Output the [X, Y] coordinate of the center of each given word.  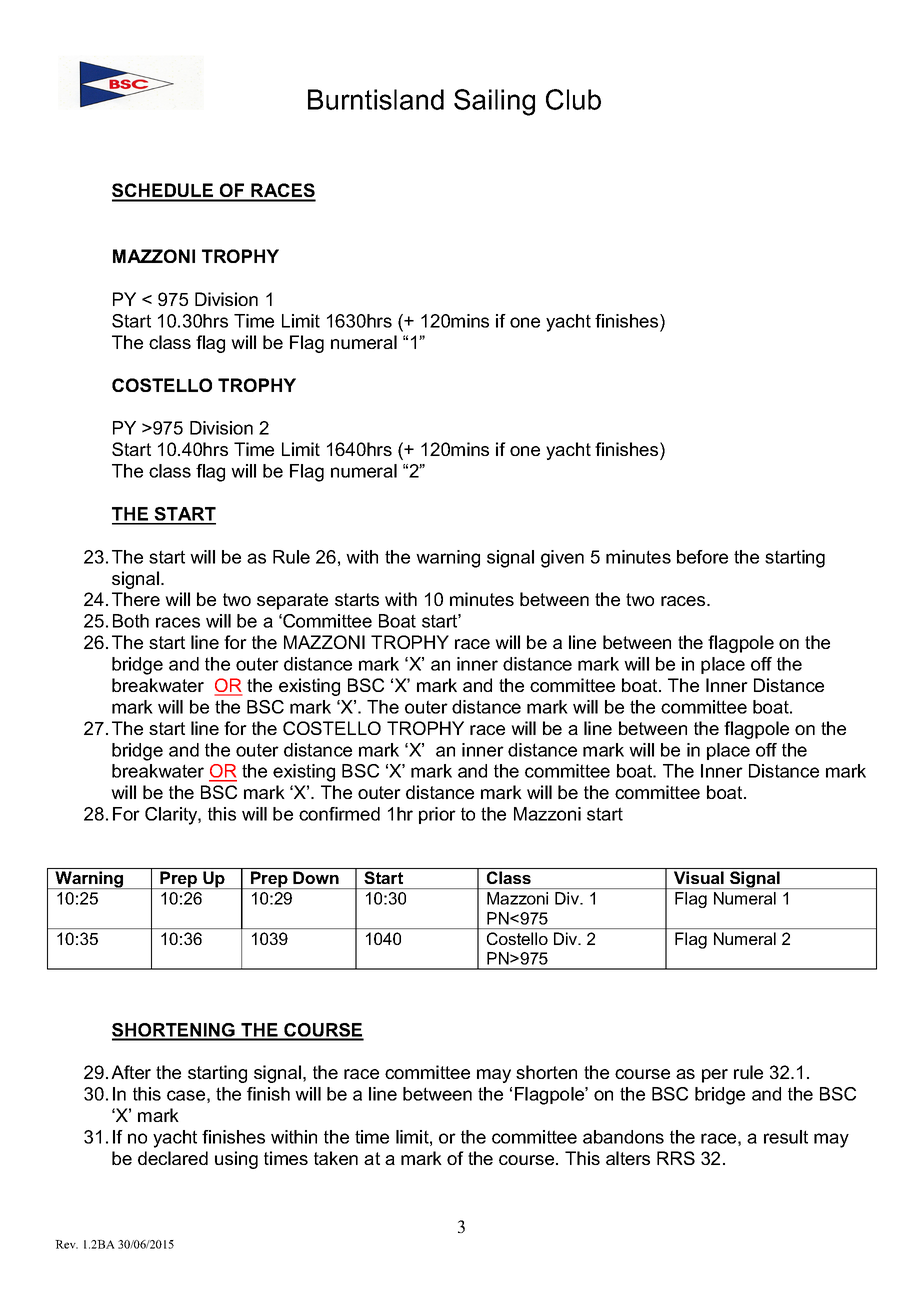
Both [131, 621]
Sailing [494, 102]
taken [336, 1158]
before [702, 557]
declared [173, 1158]
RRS [676, 1158]
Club [573, 99]
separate [292, 601]
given [562, 559]
